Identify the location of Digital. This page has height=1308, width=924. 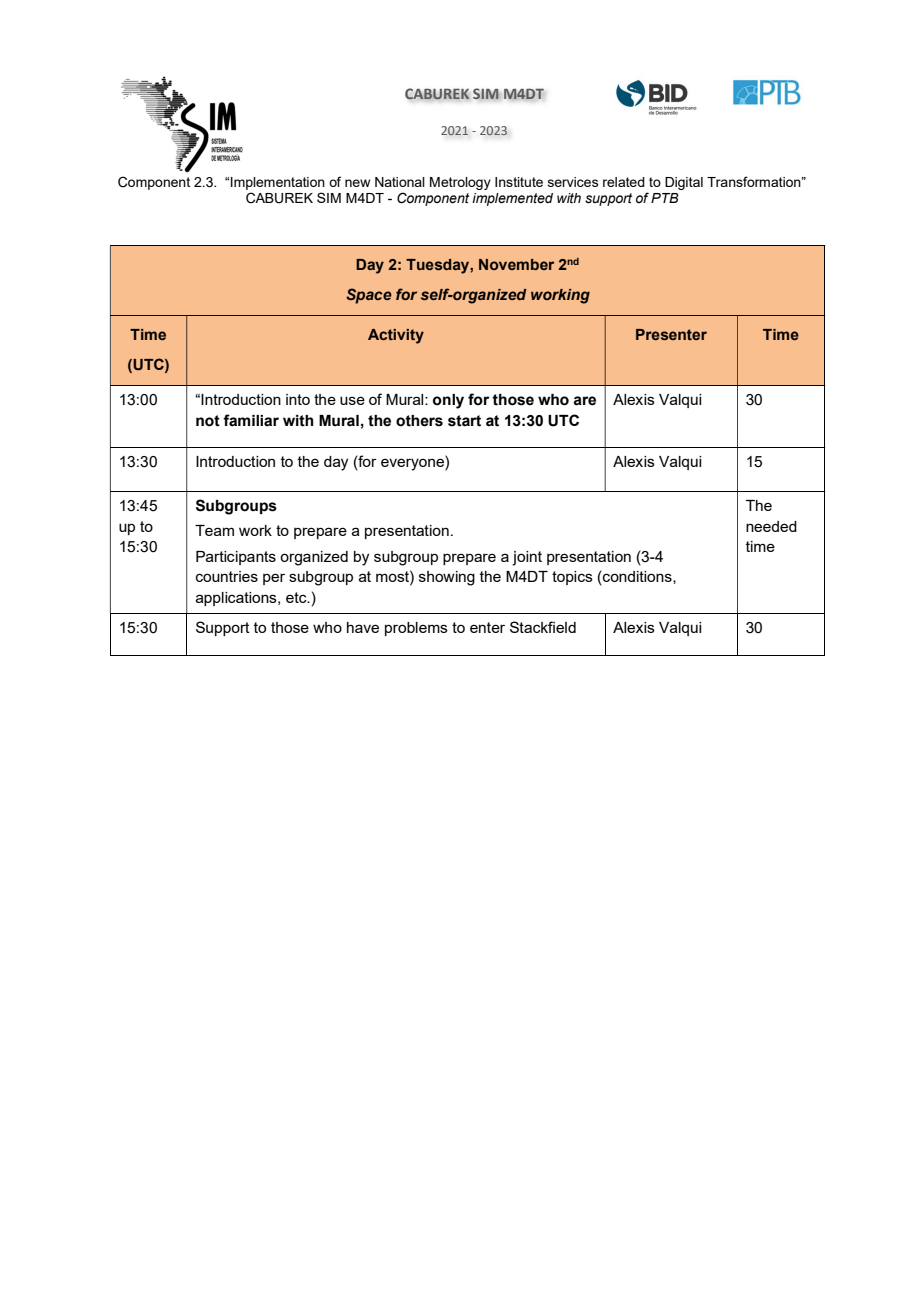
(684, 183).
